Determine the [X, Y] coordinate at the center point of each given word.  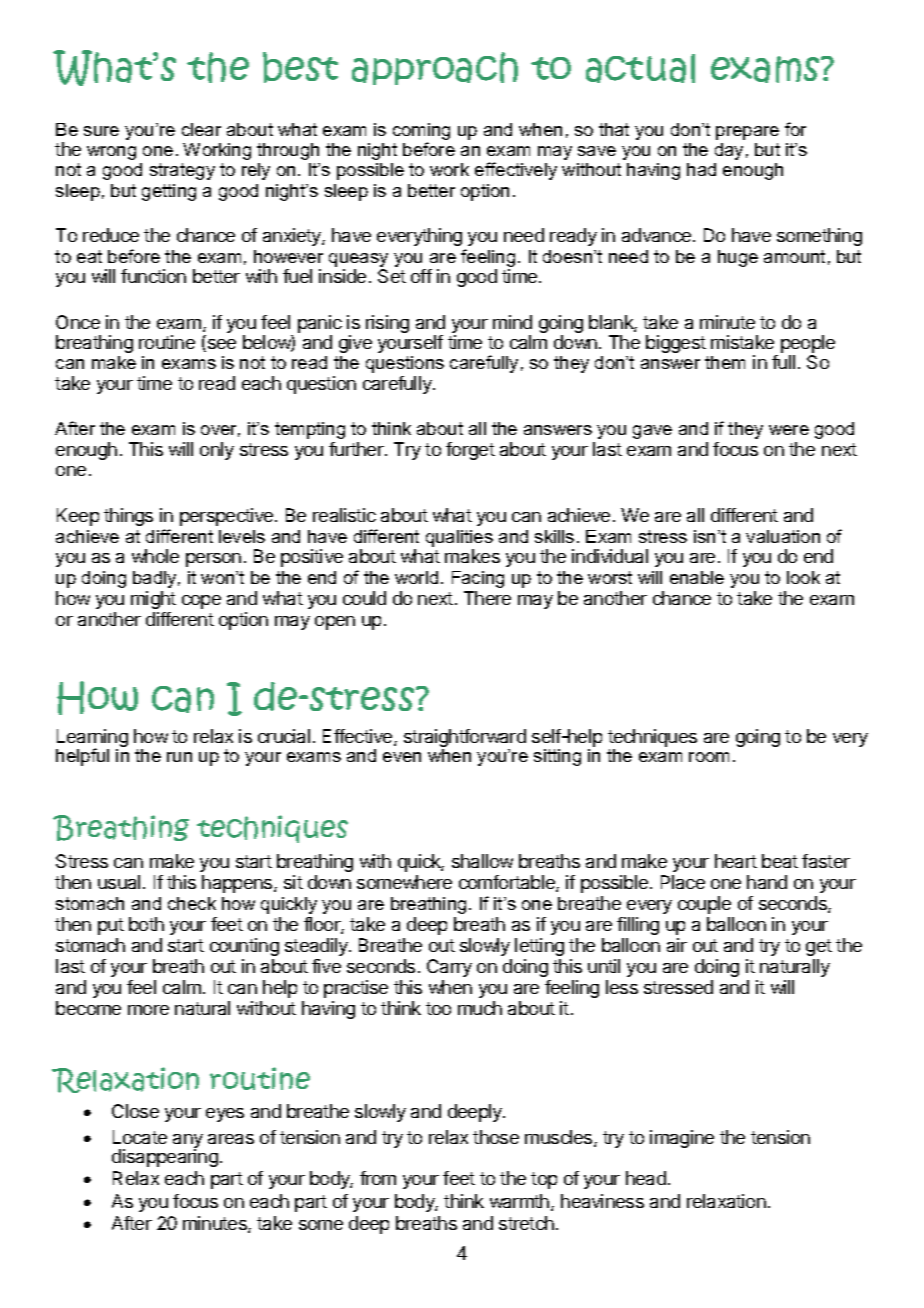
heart [736, 861]
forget [470, 451]
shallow [482, 861]
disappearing [165, 1157]
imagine [682, 1139]
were [789, 430]
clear [201, 129]
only [217, 451]
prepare [747, 133]
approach [435, 68]
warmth [521, 1202]
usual [119, 882]
